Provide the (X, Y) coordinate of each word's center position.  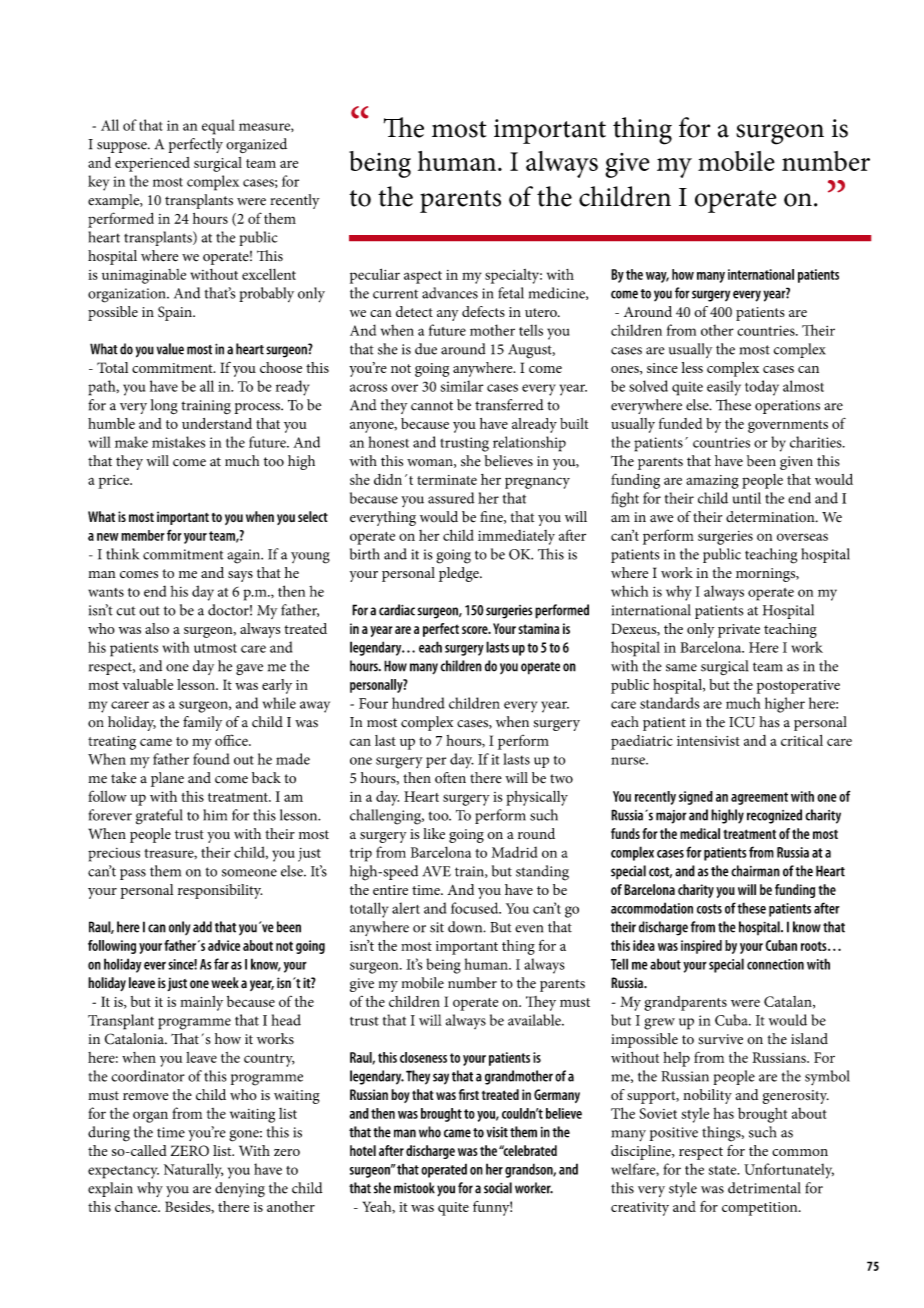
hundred (418, 703)
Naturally (193, 1171)
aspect (423, 277)
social (498, 1188)
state (724, 1170)
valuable (147, 684)
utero (542, 312)
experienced (152, 164)
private (739, 631)
